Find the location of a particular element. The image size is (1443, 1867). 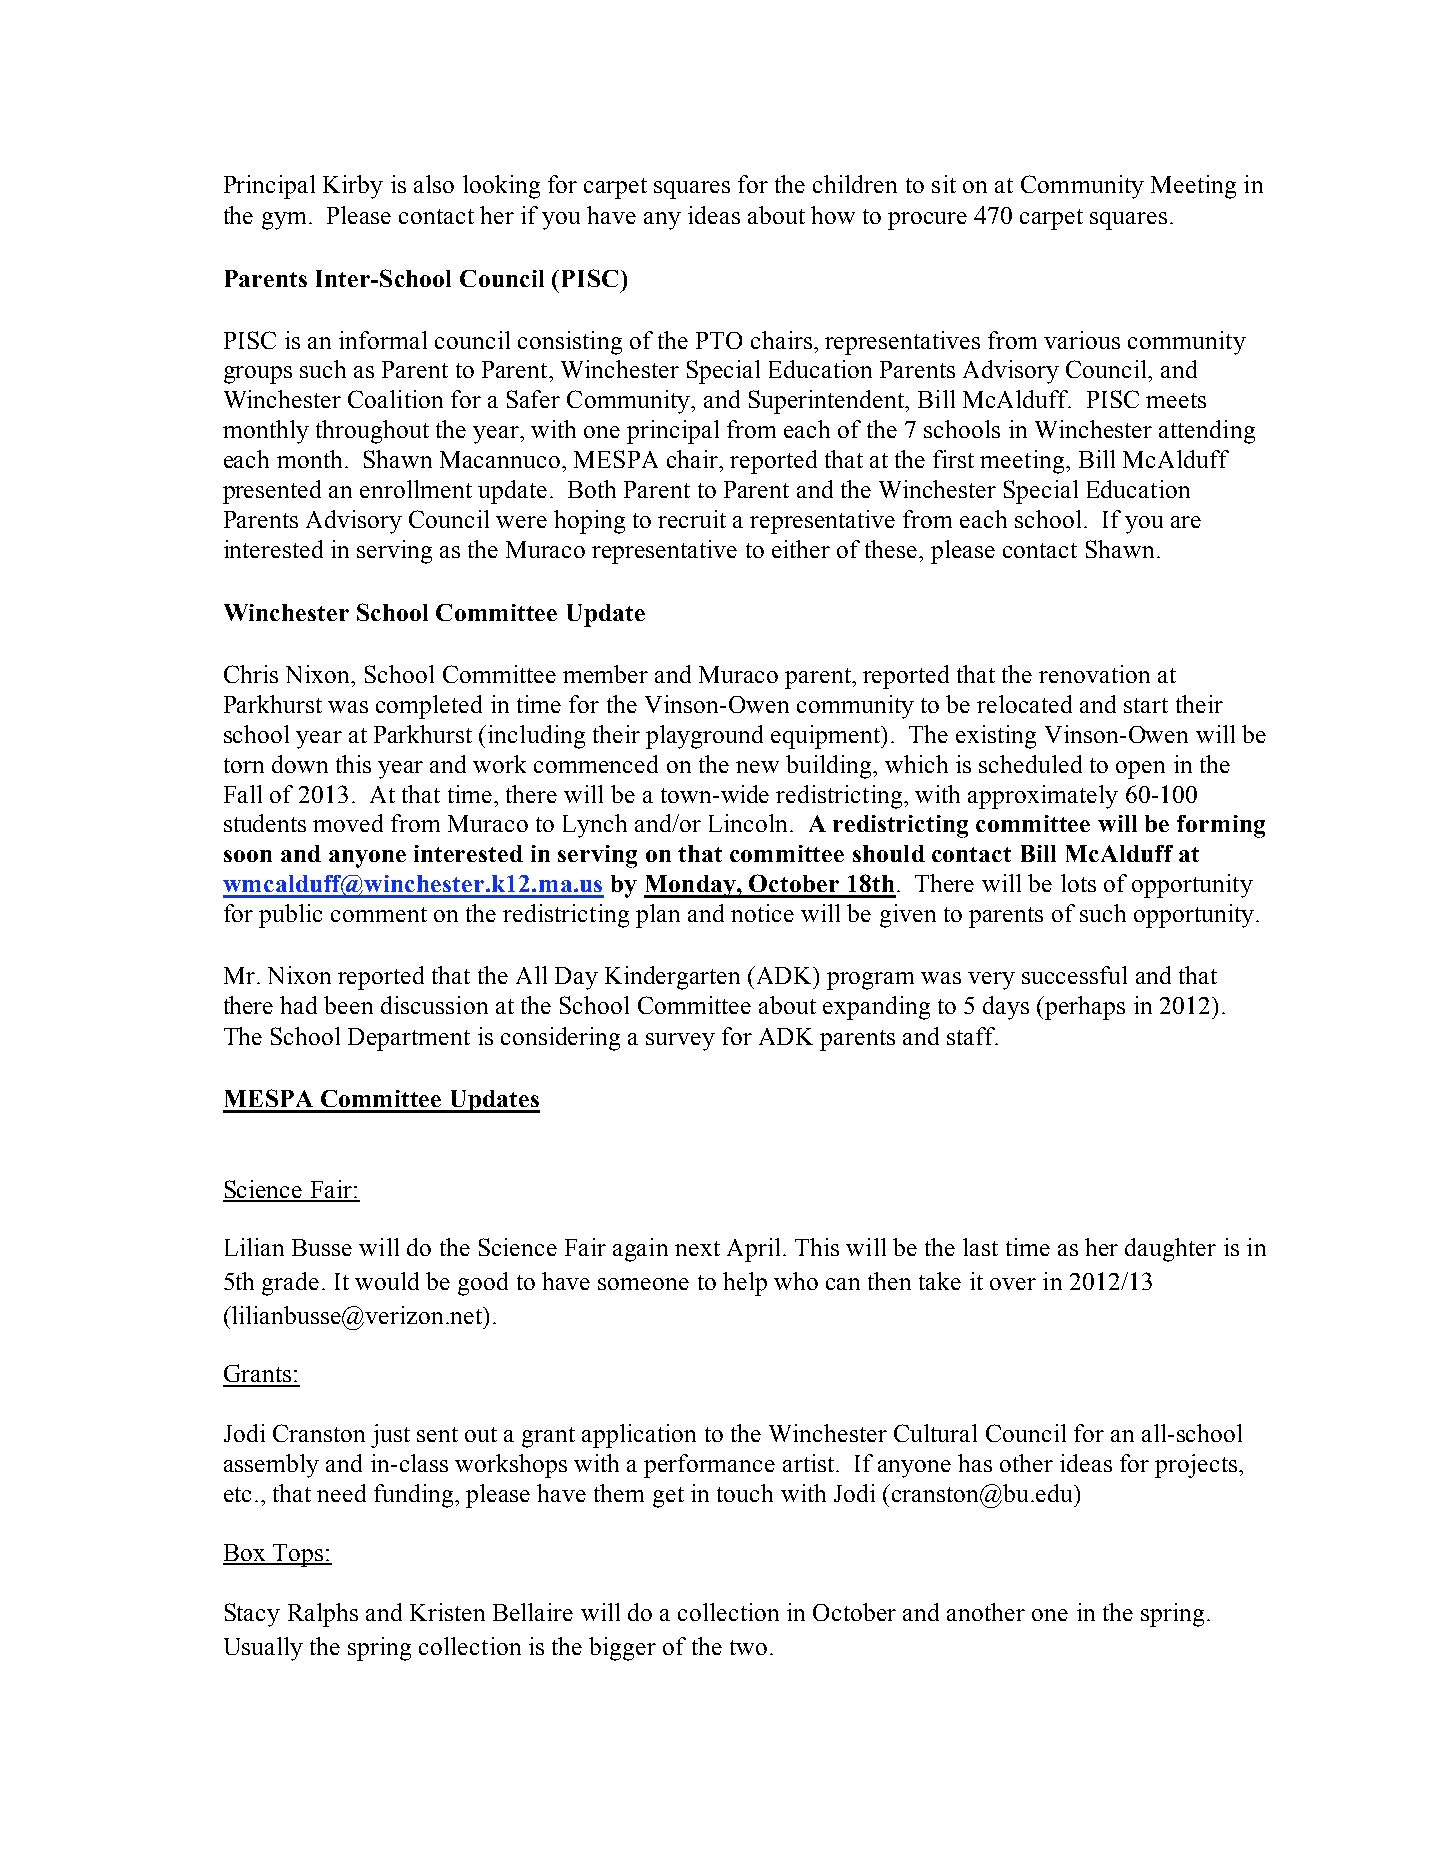

various is located at coordinates (1082, 340).
